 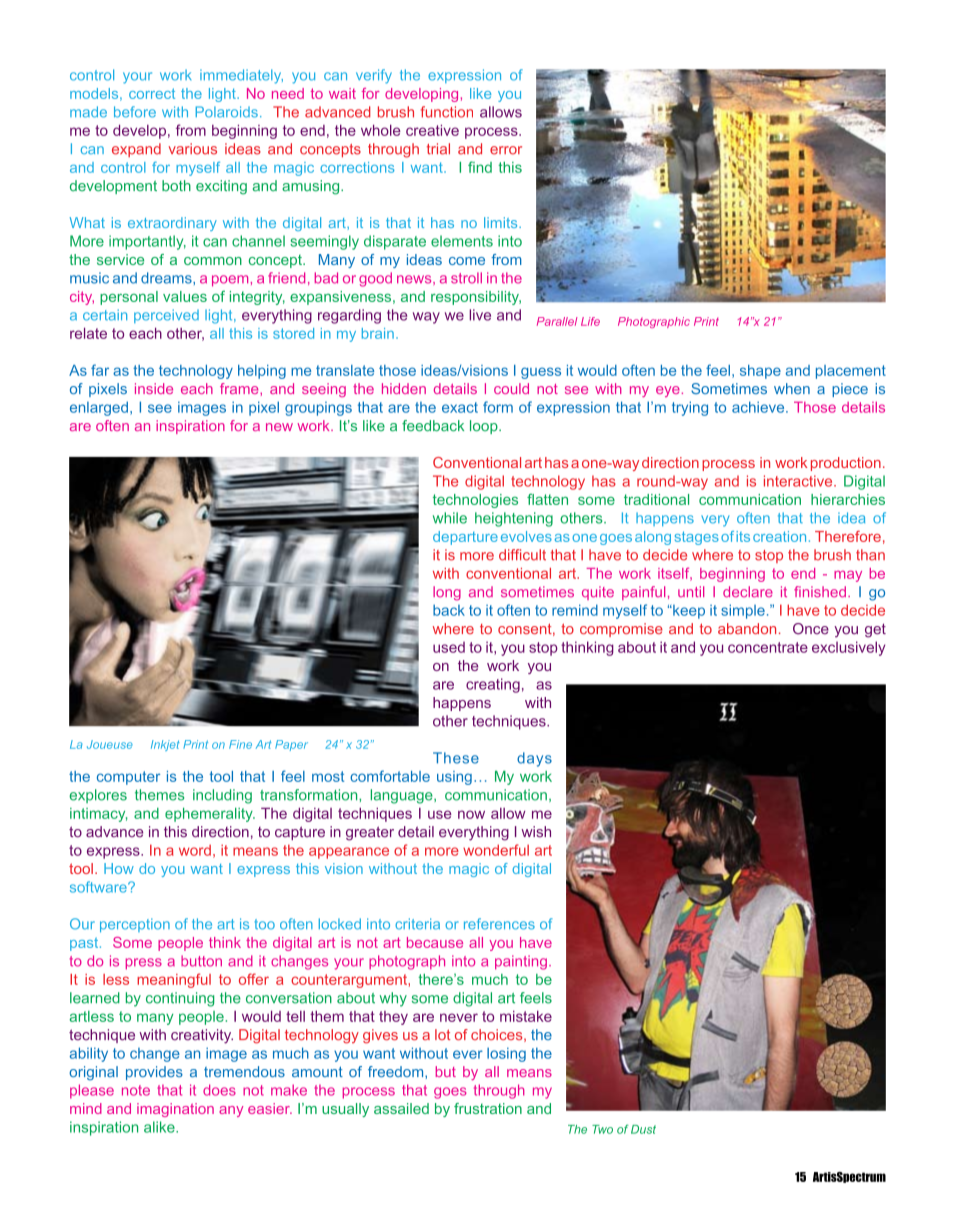 What do you see at coordinates (195, 850) in the screenshot?
I see `word` at bounding box center [195, 850].
